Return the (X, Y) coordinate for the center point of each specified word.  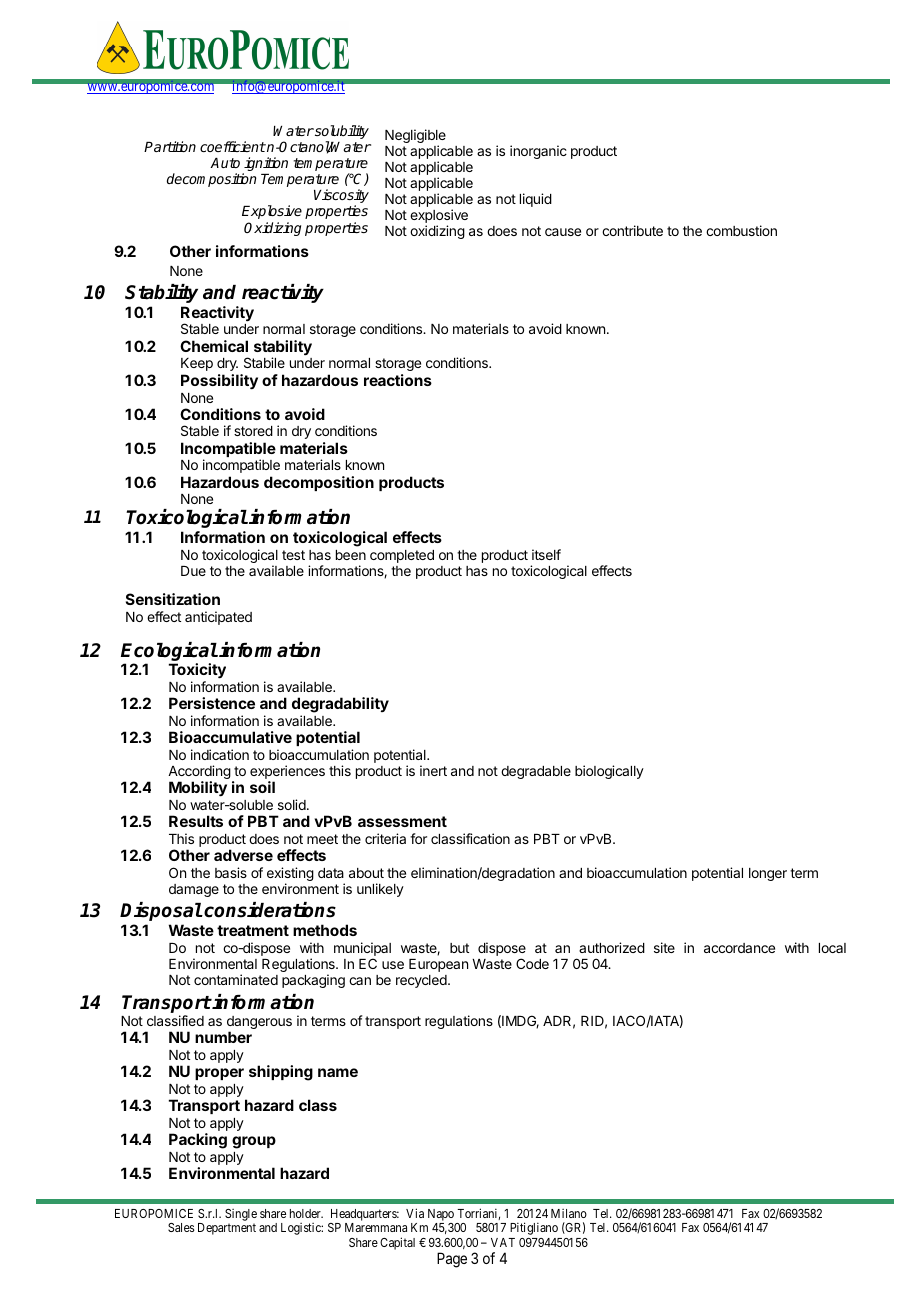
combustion (741, 230)
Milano (569, 1213)
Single (241, 1216)
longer (768, 874)
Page (452, 1260)
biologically (609, 772)
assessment (402, 821)
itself (546, 554)
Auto (225, 163)
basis (231, 872)
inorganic (538, 152)
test (293, 555)
